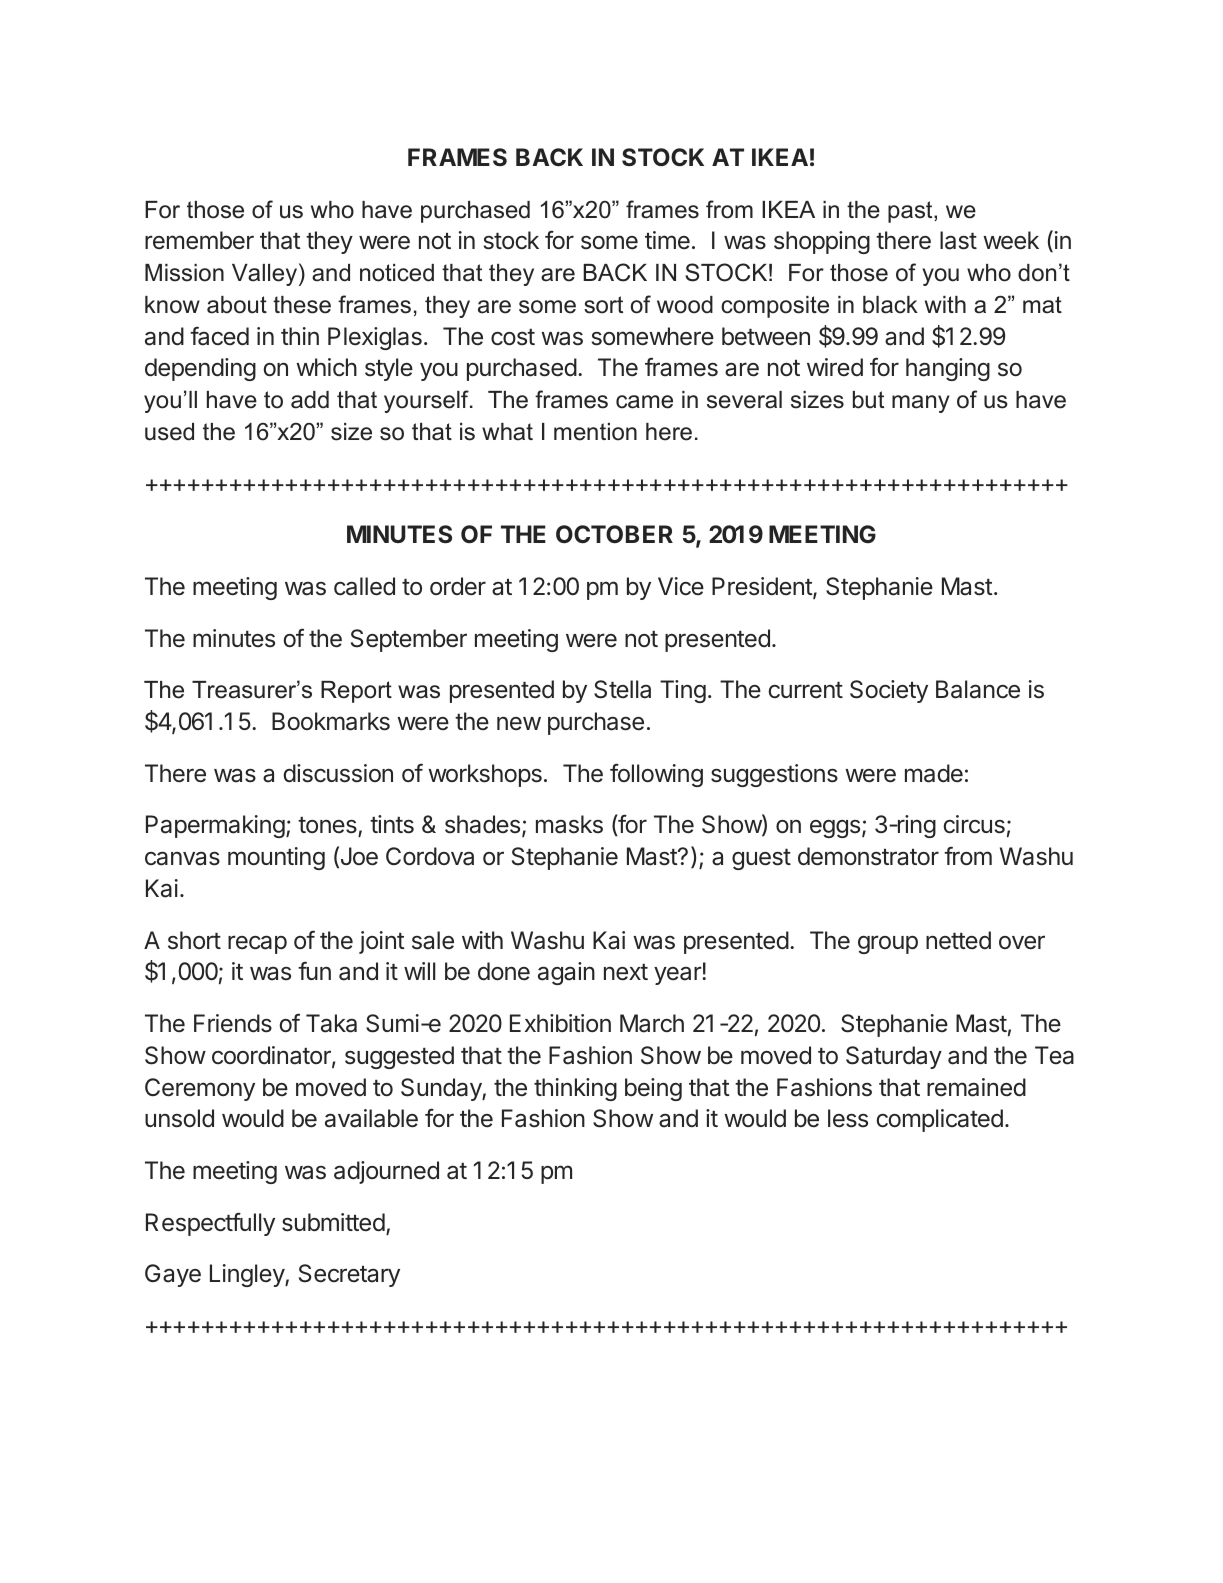 This screenshot has height=1583, width=1223. I want to click on time, so click(667, 240).
